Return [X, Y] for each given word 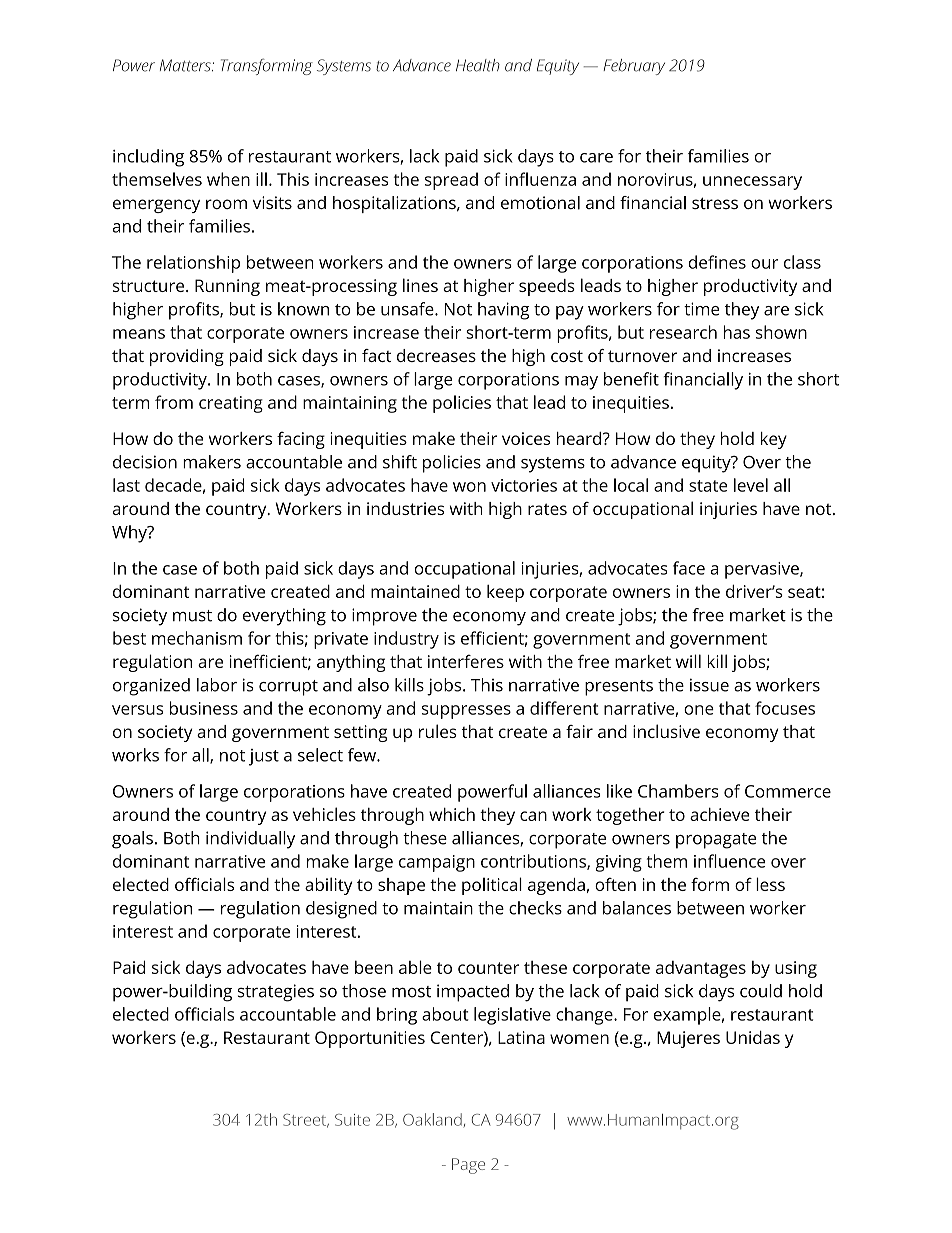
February [634, 67]
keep [505, 593]
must [192, 616]
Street [306, 1121]
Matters [186, 65]
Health [478, 65]
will [688, 661]
